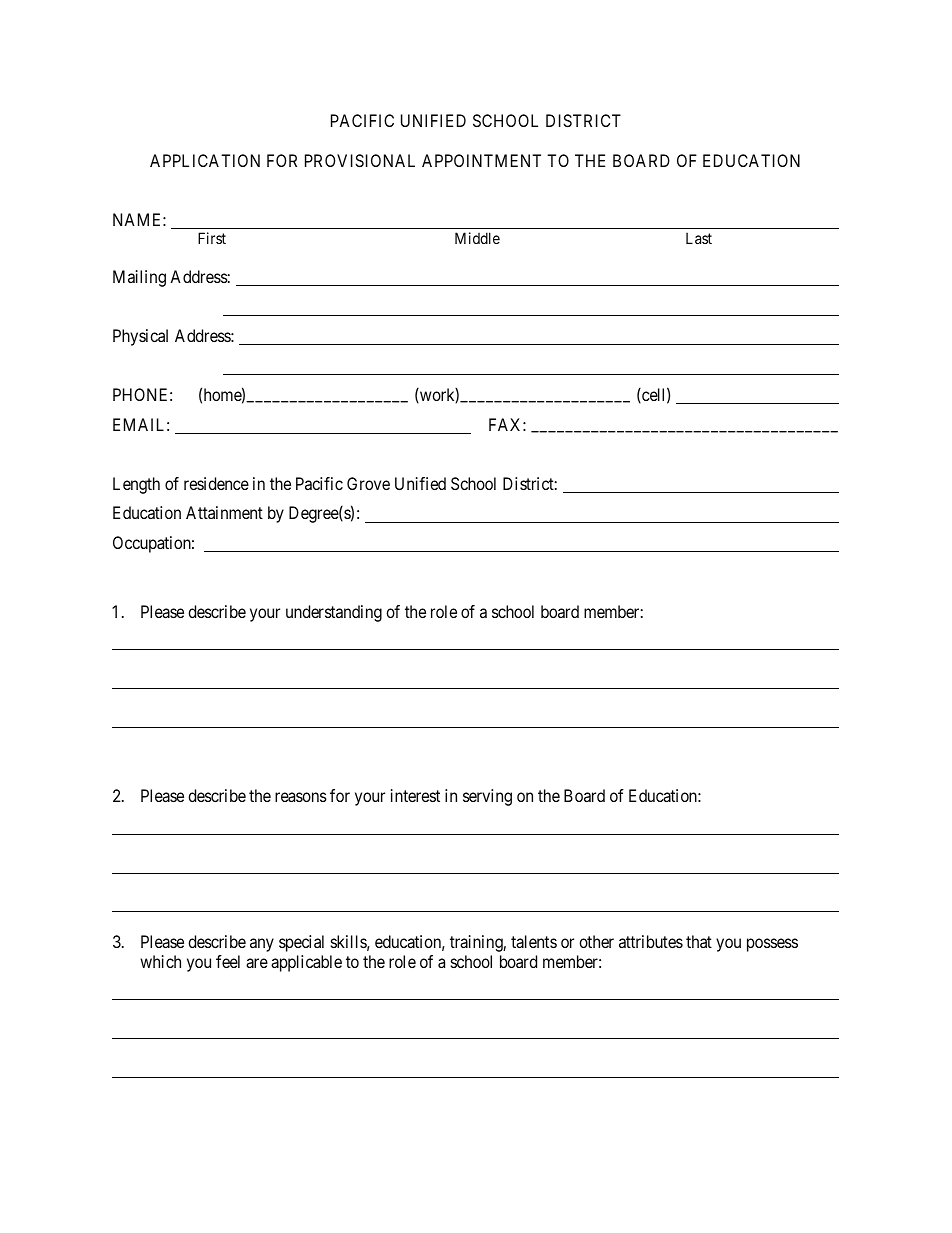 This screenshot has width=952, height=1233. I want to click on talents, so click(534, 941).
